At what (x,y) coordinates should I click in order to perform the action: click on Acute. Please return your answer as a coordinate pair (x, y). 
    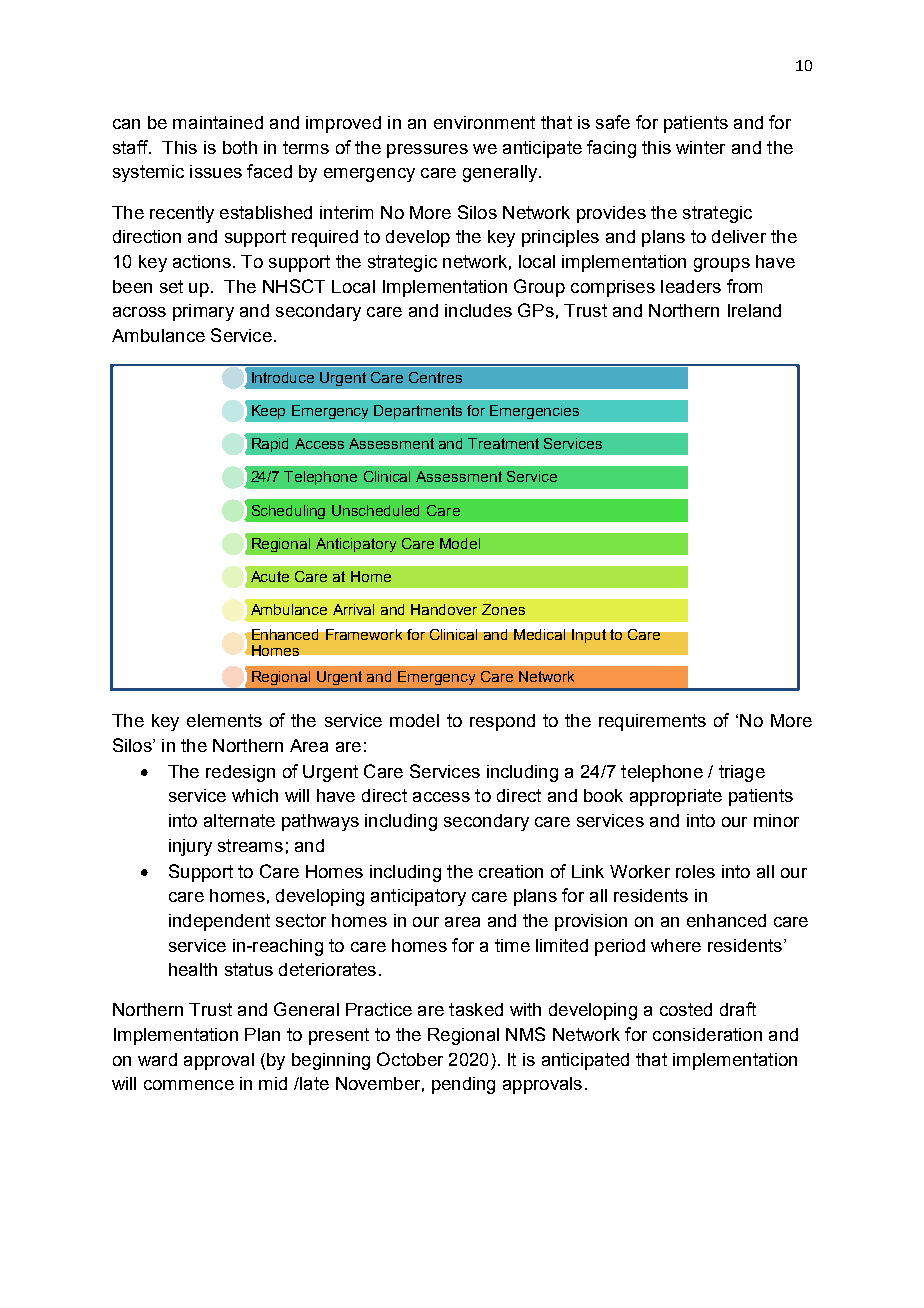
    Looking at the image, I should click on (270, 576).
